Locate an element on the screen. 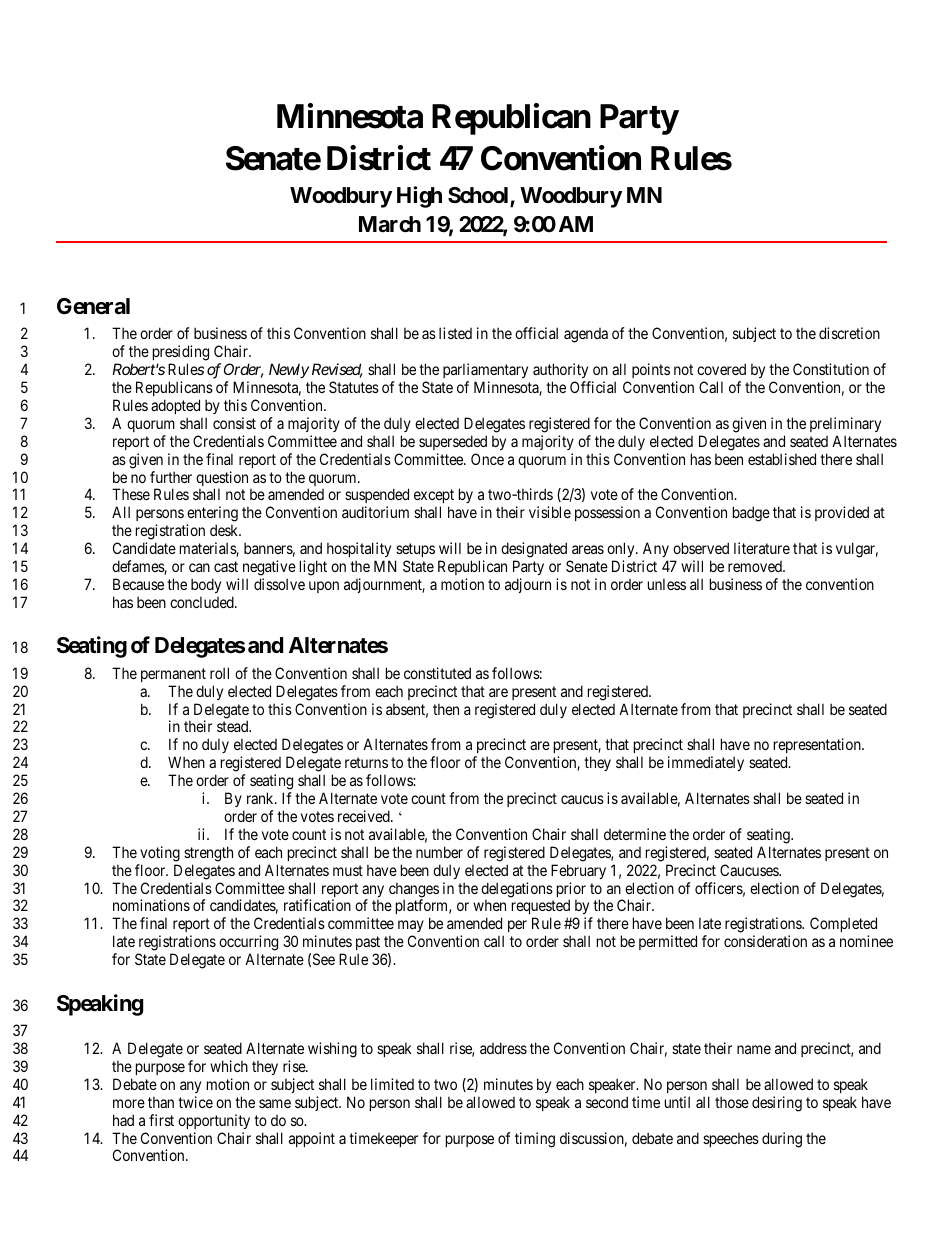  Once is located at coordinates (487, 459).
